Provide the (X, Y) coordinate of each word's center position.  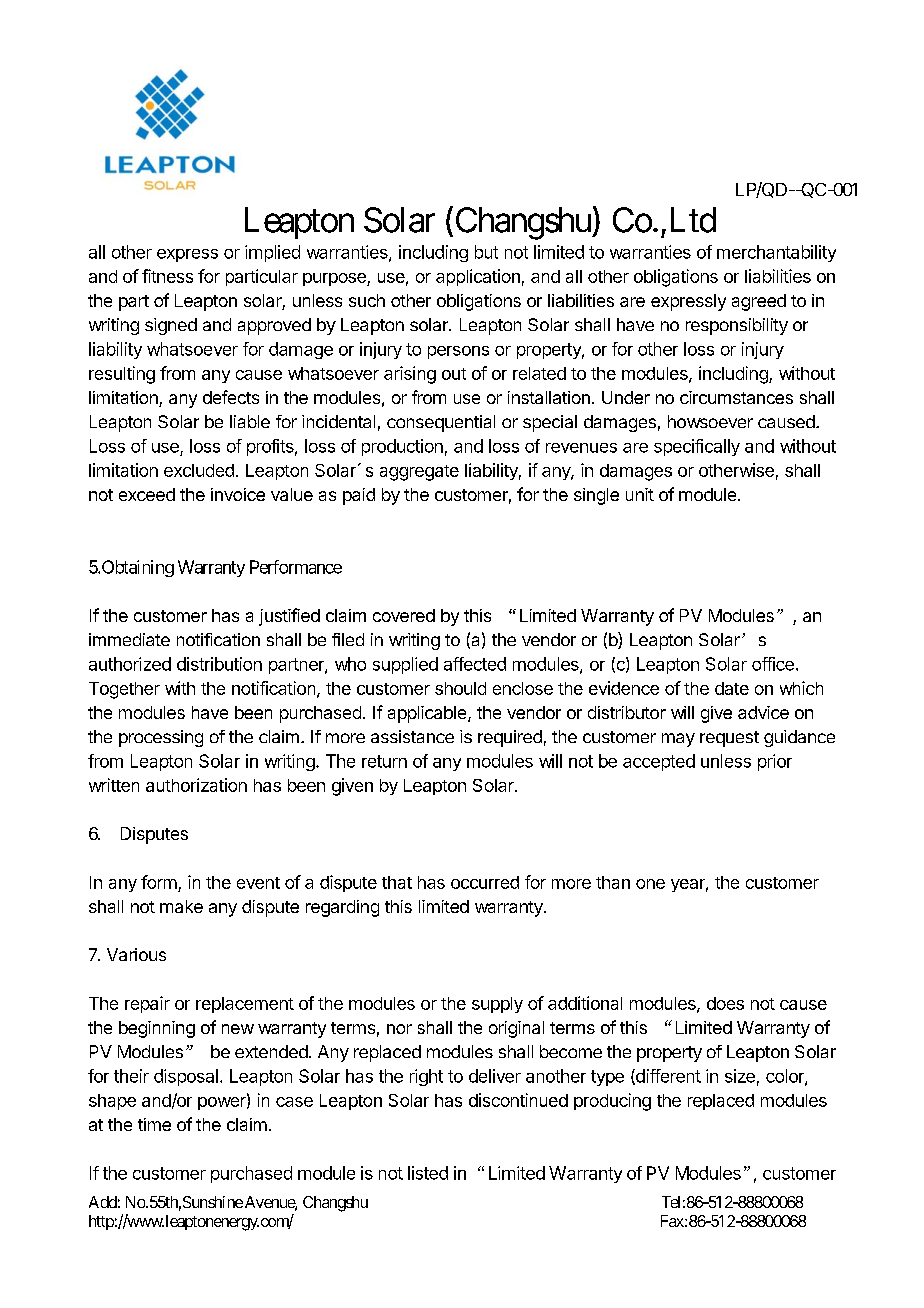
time (154, 1124)
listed (428, 1173)
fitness (167, 276)
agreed (759, 302)
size (740, 1076)
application (478, 277)
